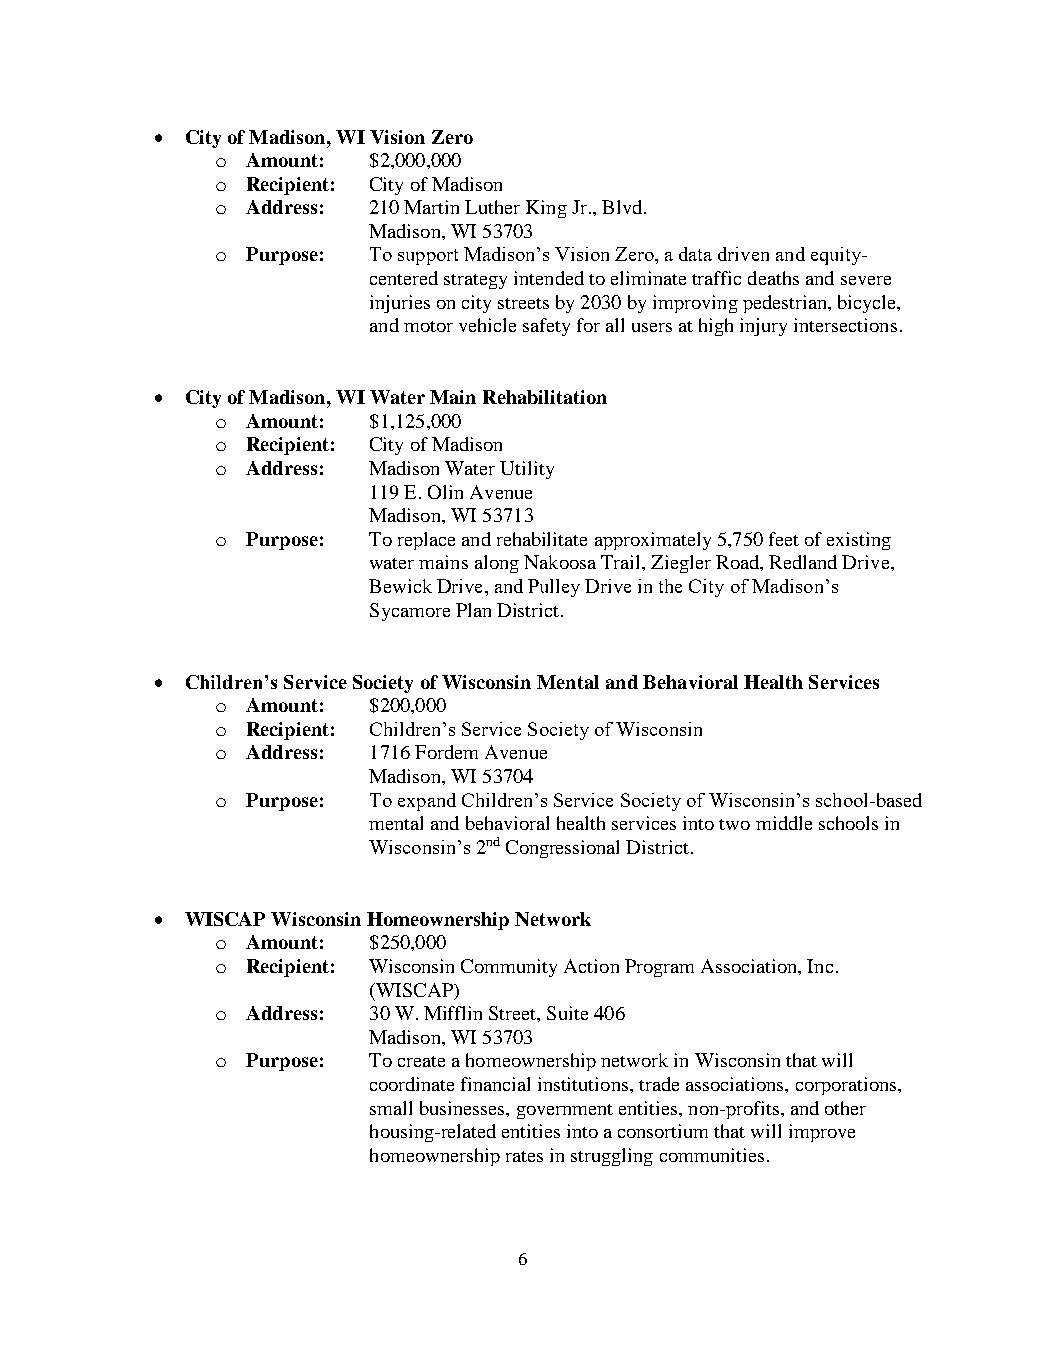 The height and width of the document is (1353, 1046). Describe the element at coordinates (428, 257) in the document. I see `support` at that location.
